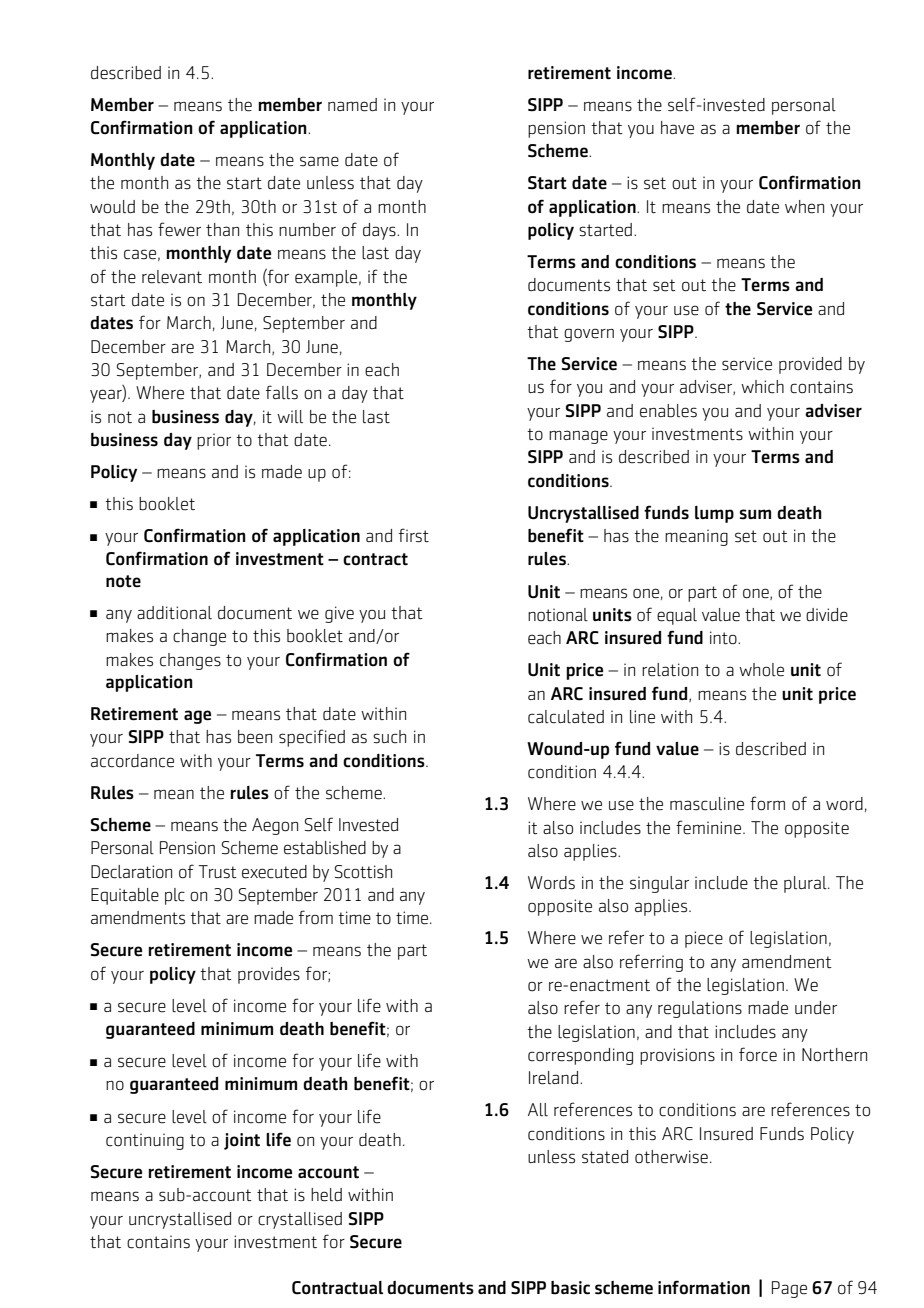  What do you see at coordinates (242, 1141) in the page?
I see `joint` at bounding box center [242, 1141].
